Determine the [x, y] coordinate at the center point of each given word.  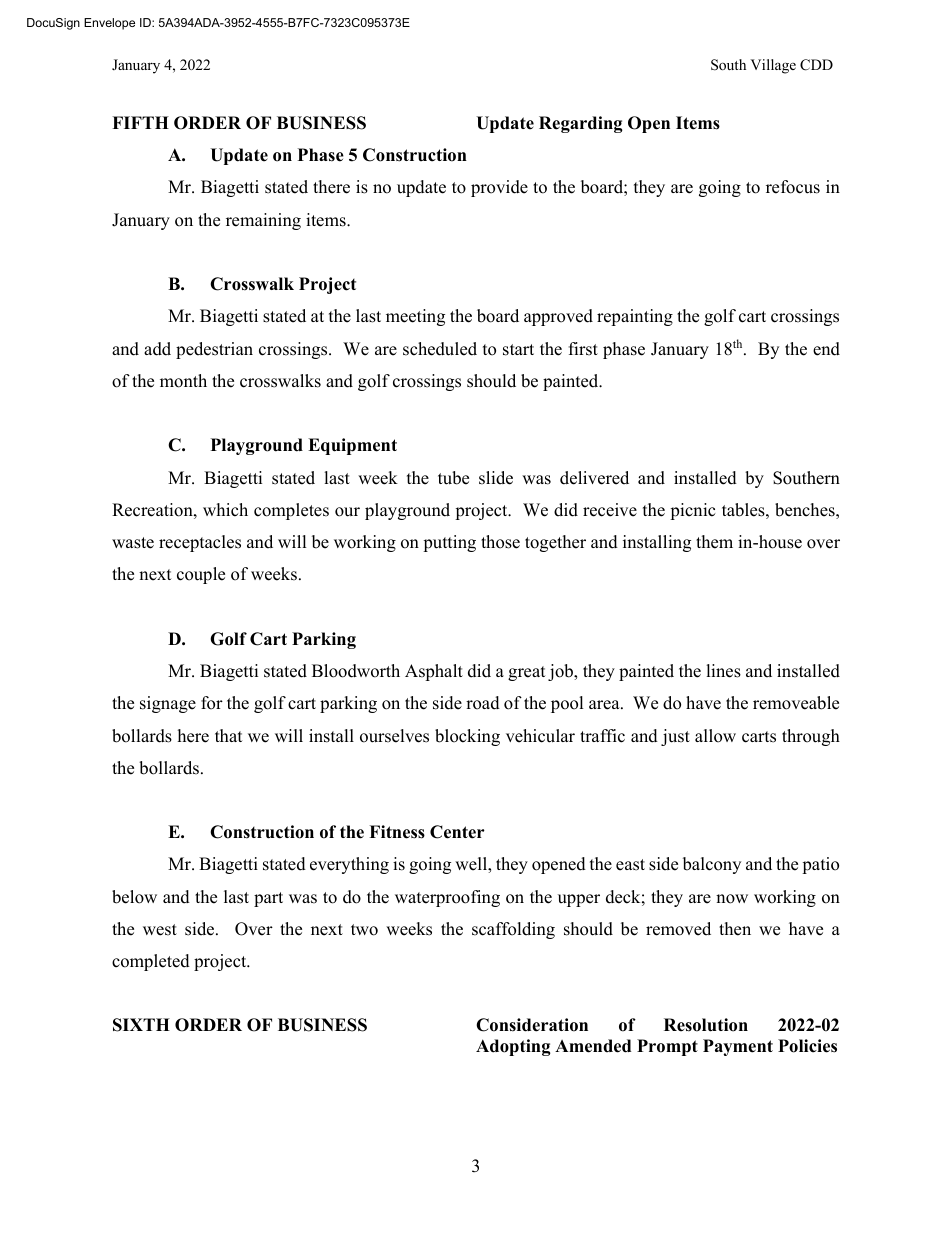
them [714, 542]
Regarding [581, 124]
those [500, 542]
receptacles [200, 543]
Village [773, 66]
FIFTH [140, 122]
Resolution [706, 1025]
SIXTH [141, 1025]
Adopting [513, 1047]
